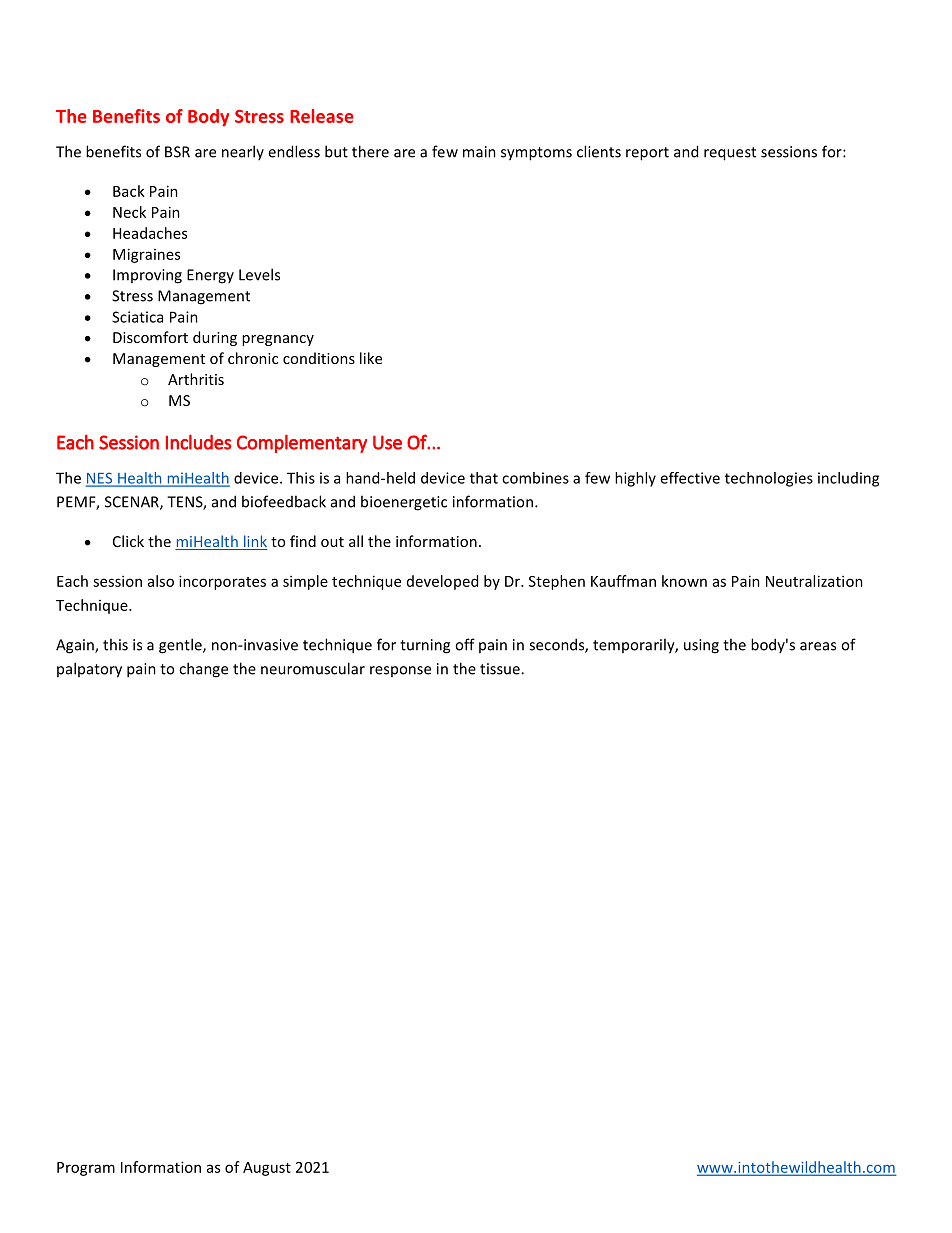  What do you see at coordinates (730, 154) in the screenshot?
I see `request` at bounding box center [730, 154].
